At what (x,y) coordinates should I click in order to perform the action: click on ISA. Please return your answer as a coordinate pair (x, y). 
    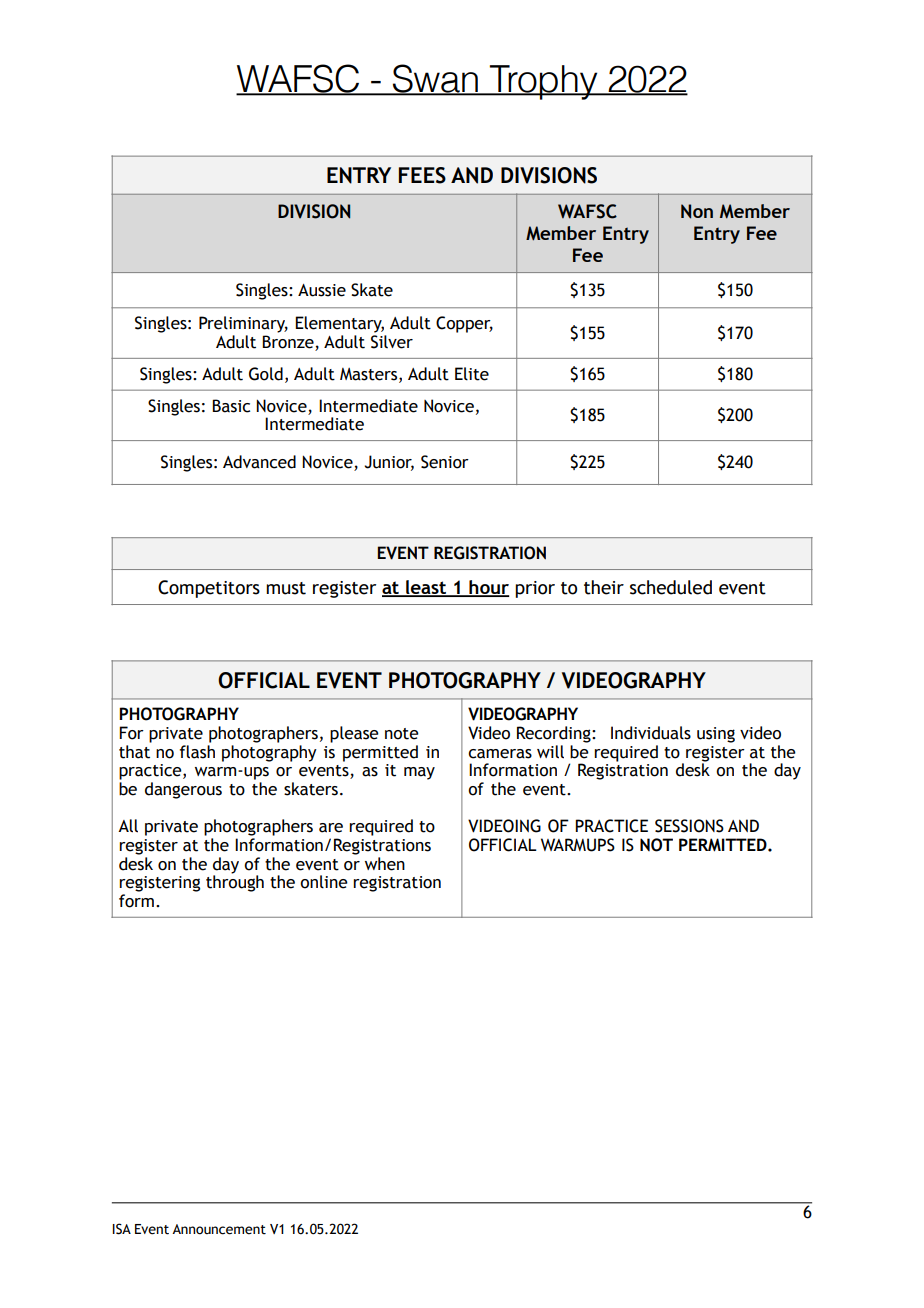
    Looking at the image, I should click on (122, 1229).
